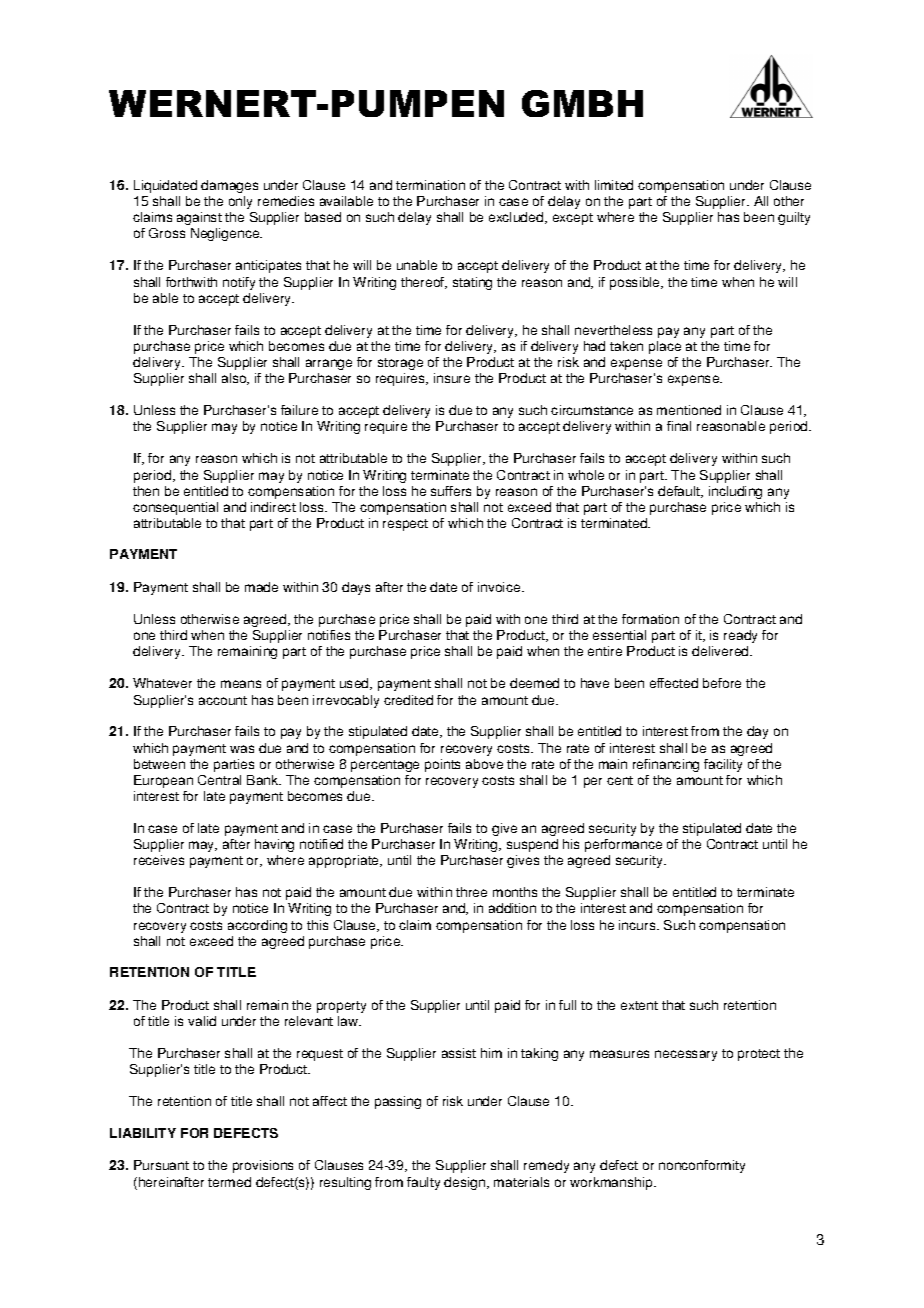 The height and width of the page is (1308, 924). Describe the element at coordinates (241, 684) in the page. I see `means` at that location.
